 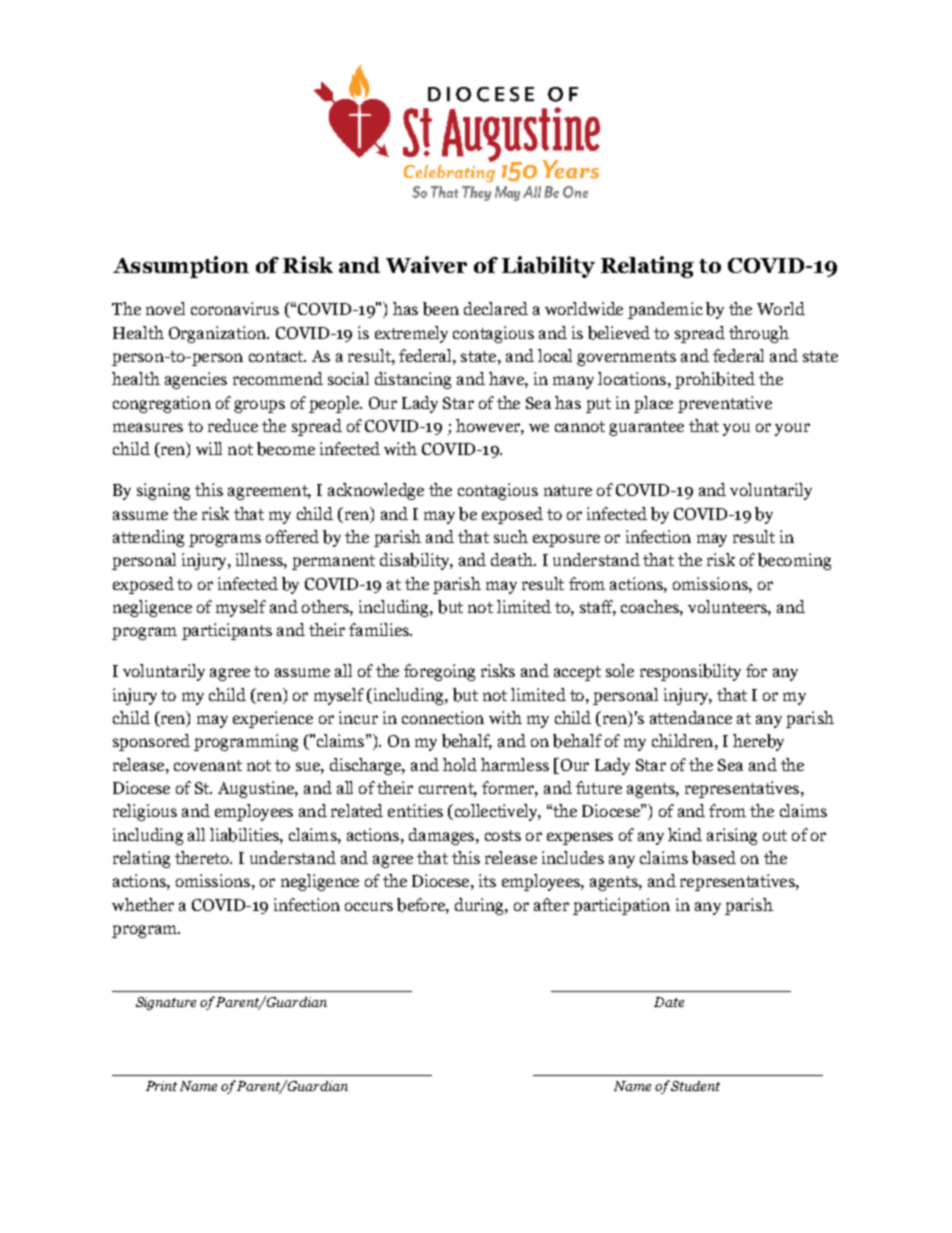 I want to click on Student, so click(x=695, y=1086).
